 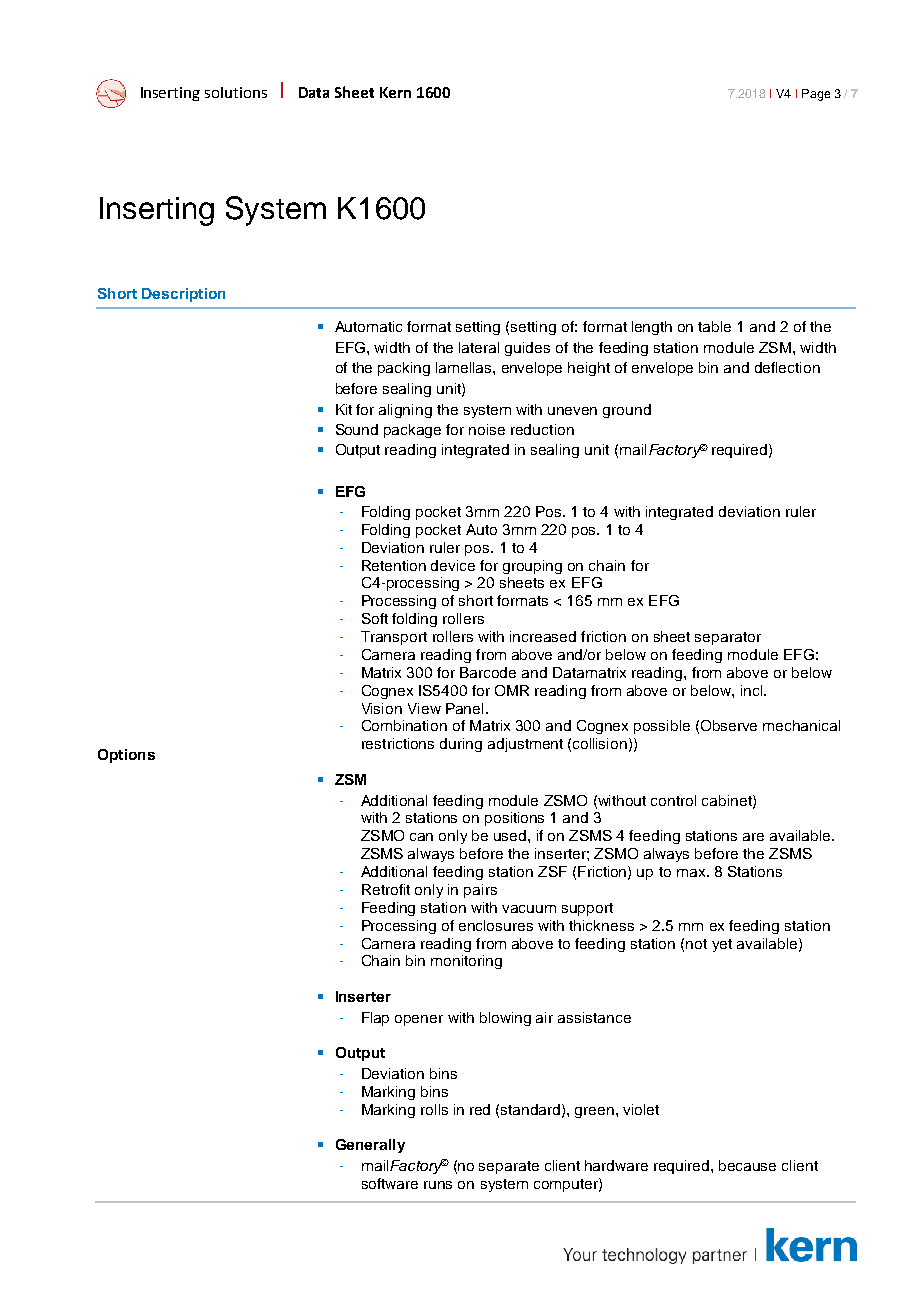 What do you see at coordinates (395, 92) in the image?
I see `Kern` at bounding box center [395, 92].
